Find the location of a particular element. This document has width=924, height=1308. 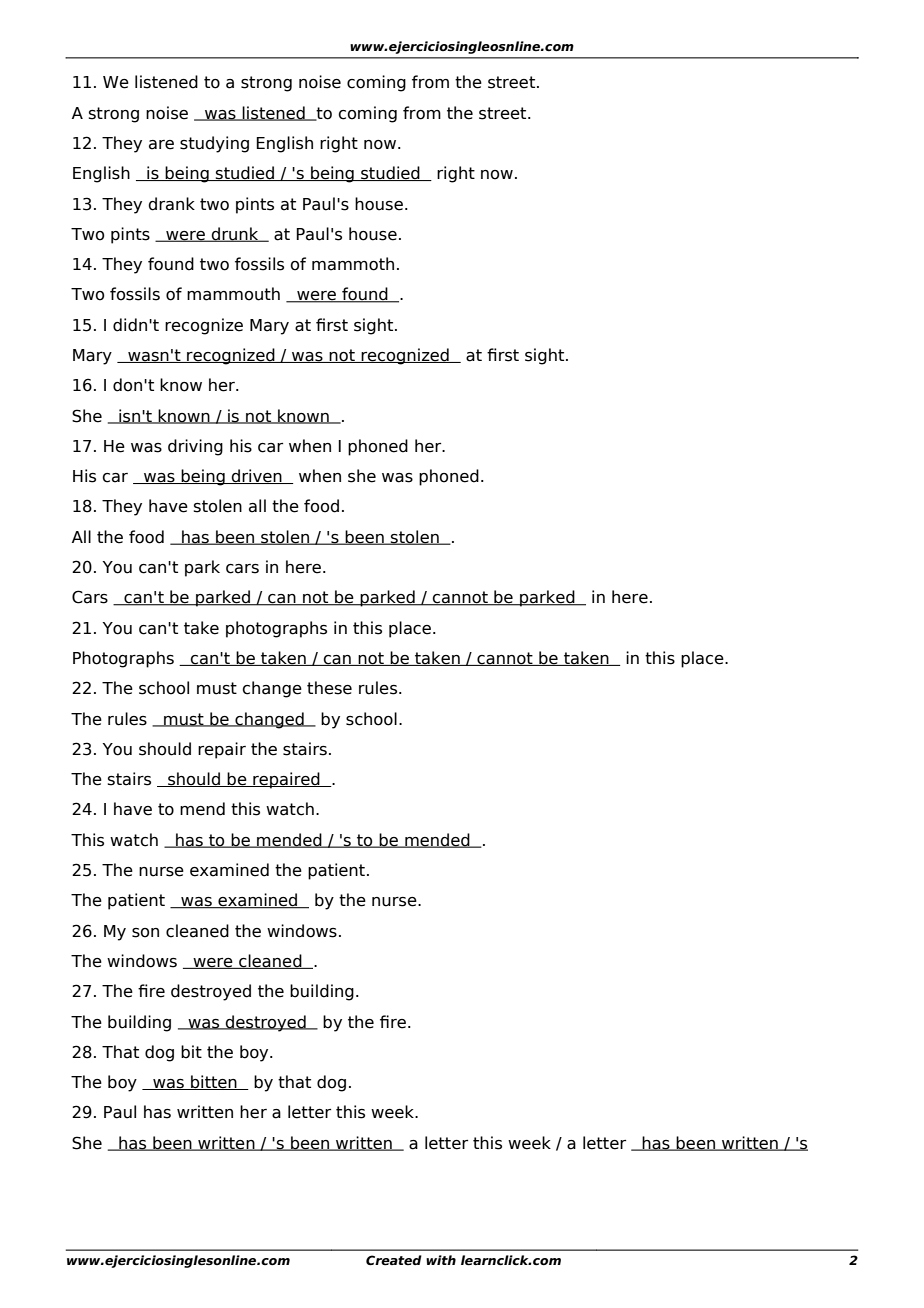

bitten is located at coordinates (214, 1082).
